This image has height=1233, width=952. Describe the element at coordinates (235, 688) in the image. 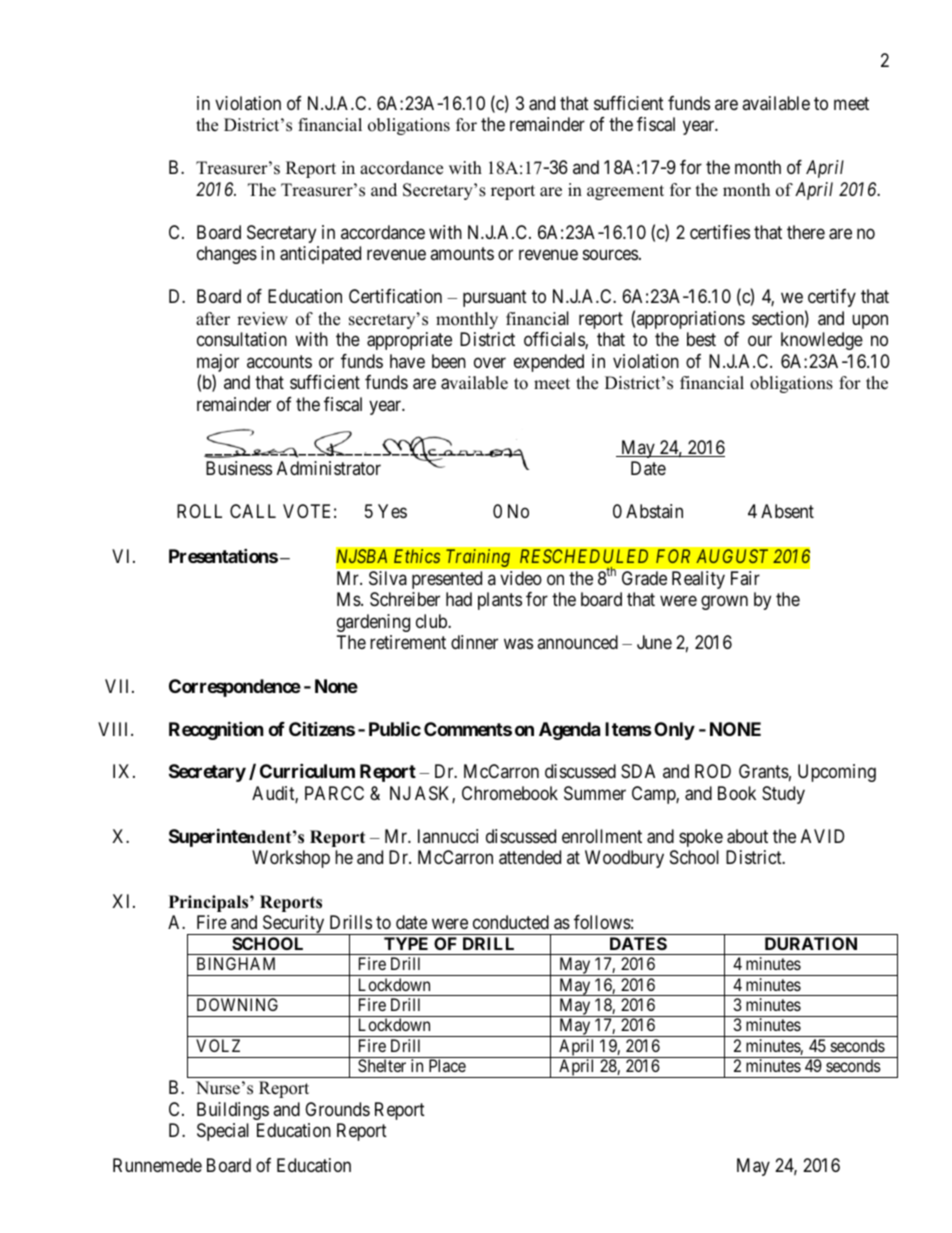

I see `Correspondence` at that location.
